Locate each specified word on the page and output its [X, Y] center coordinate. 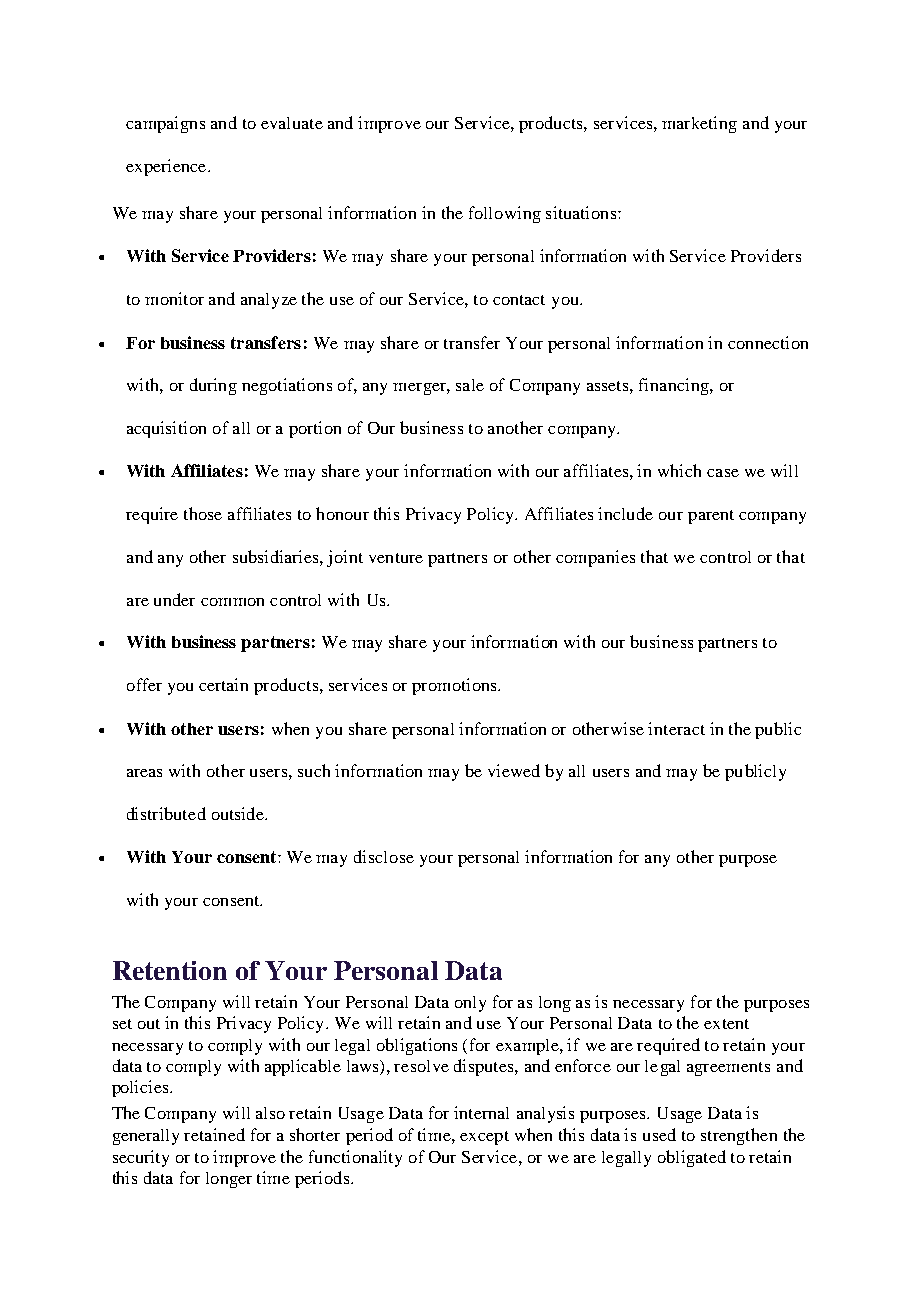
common [232, 602]
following [505, 214]
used [659, 1134]
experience [167, 167]
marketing [699, 124]
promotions [455, 686]
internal [481, 1112]
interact [676, 728]
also [270, 1113]
